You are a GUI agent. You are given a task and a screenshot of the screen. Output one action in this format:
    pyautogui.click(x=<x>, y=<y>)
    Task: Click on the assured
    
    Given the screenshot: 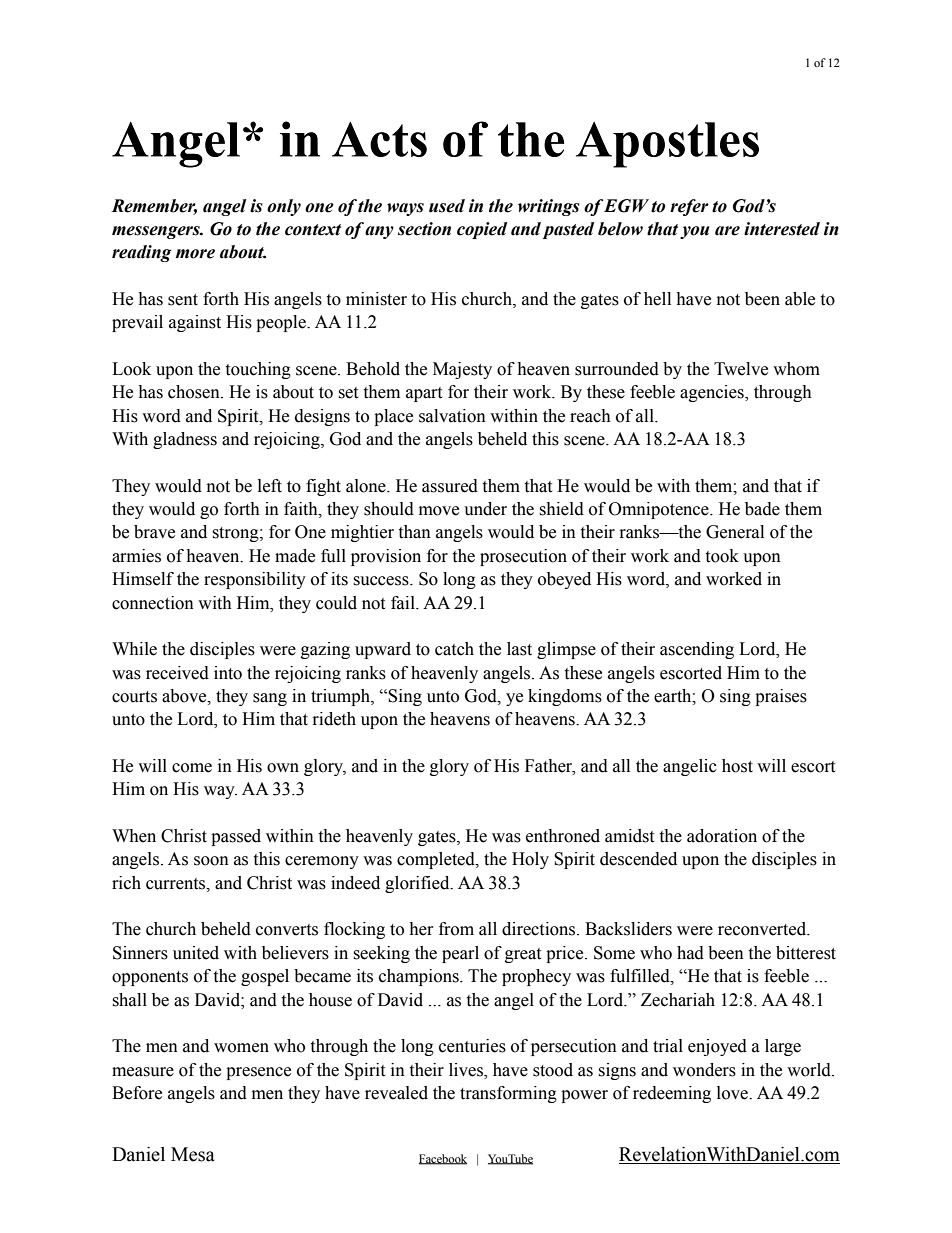 What is the action you would take?
    pyautogui.click(x=450, y=486)
